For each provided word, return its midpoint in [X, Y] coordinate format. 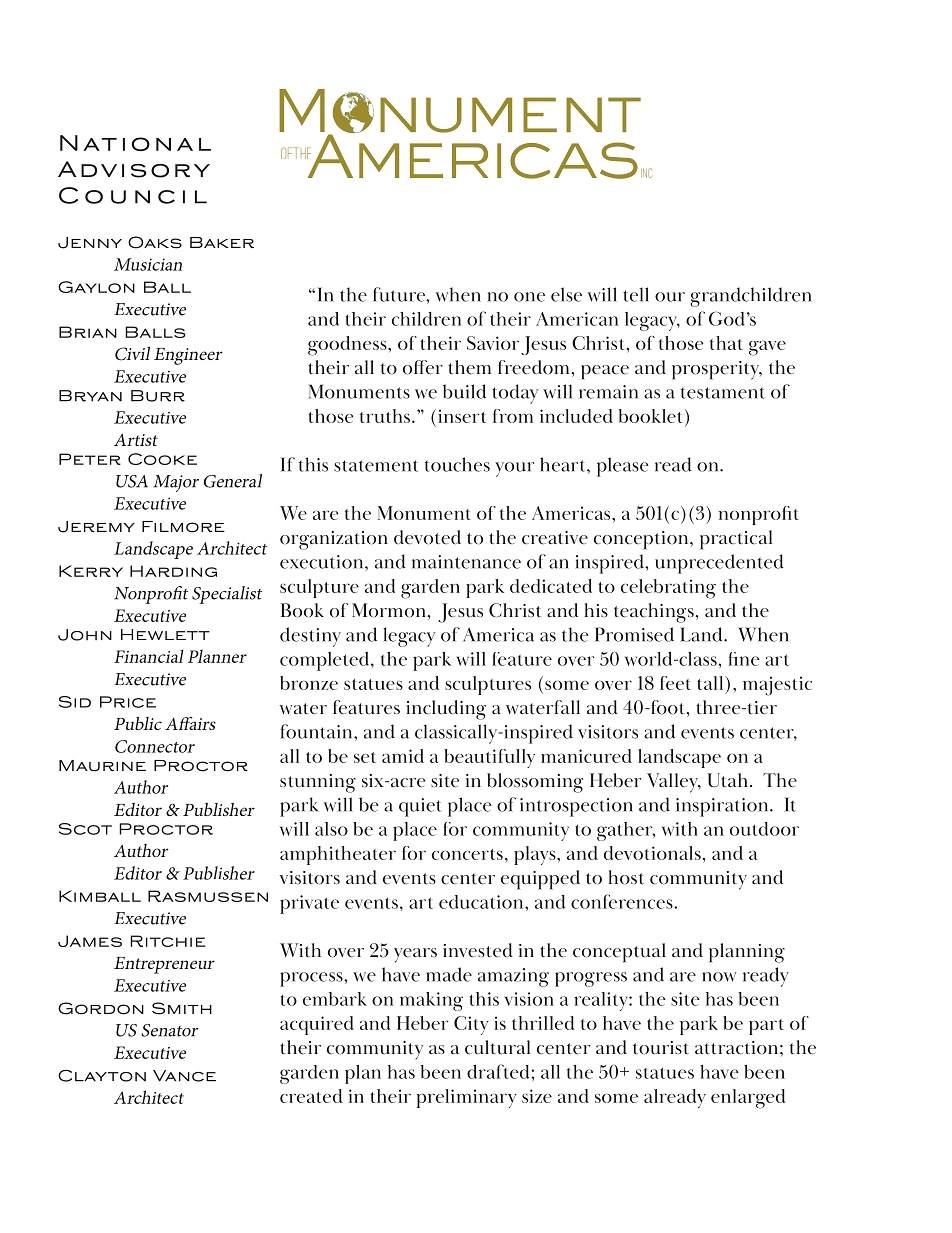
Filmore [183, 527]
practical [736, 540]
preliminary [466, 1098]
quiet [420, 807]
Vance [184, 1076]
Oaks [155, 242]
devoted [427, 537]
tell [636, 294]
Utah [729, 780]
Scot [85, 829]
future [400, 294]
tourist [661, 1048]
